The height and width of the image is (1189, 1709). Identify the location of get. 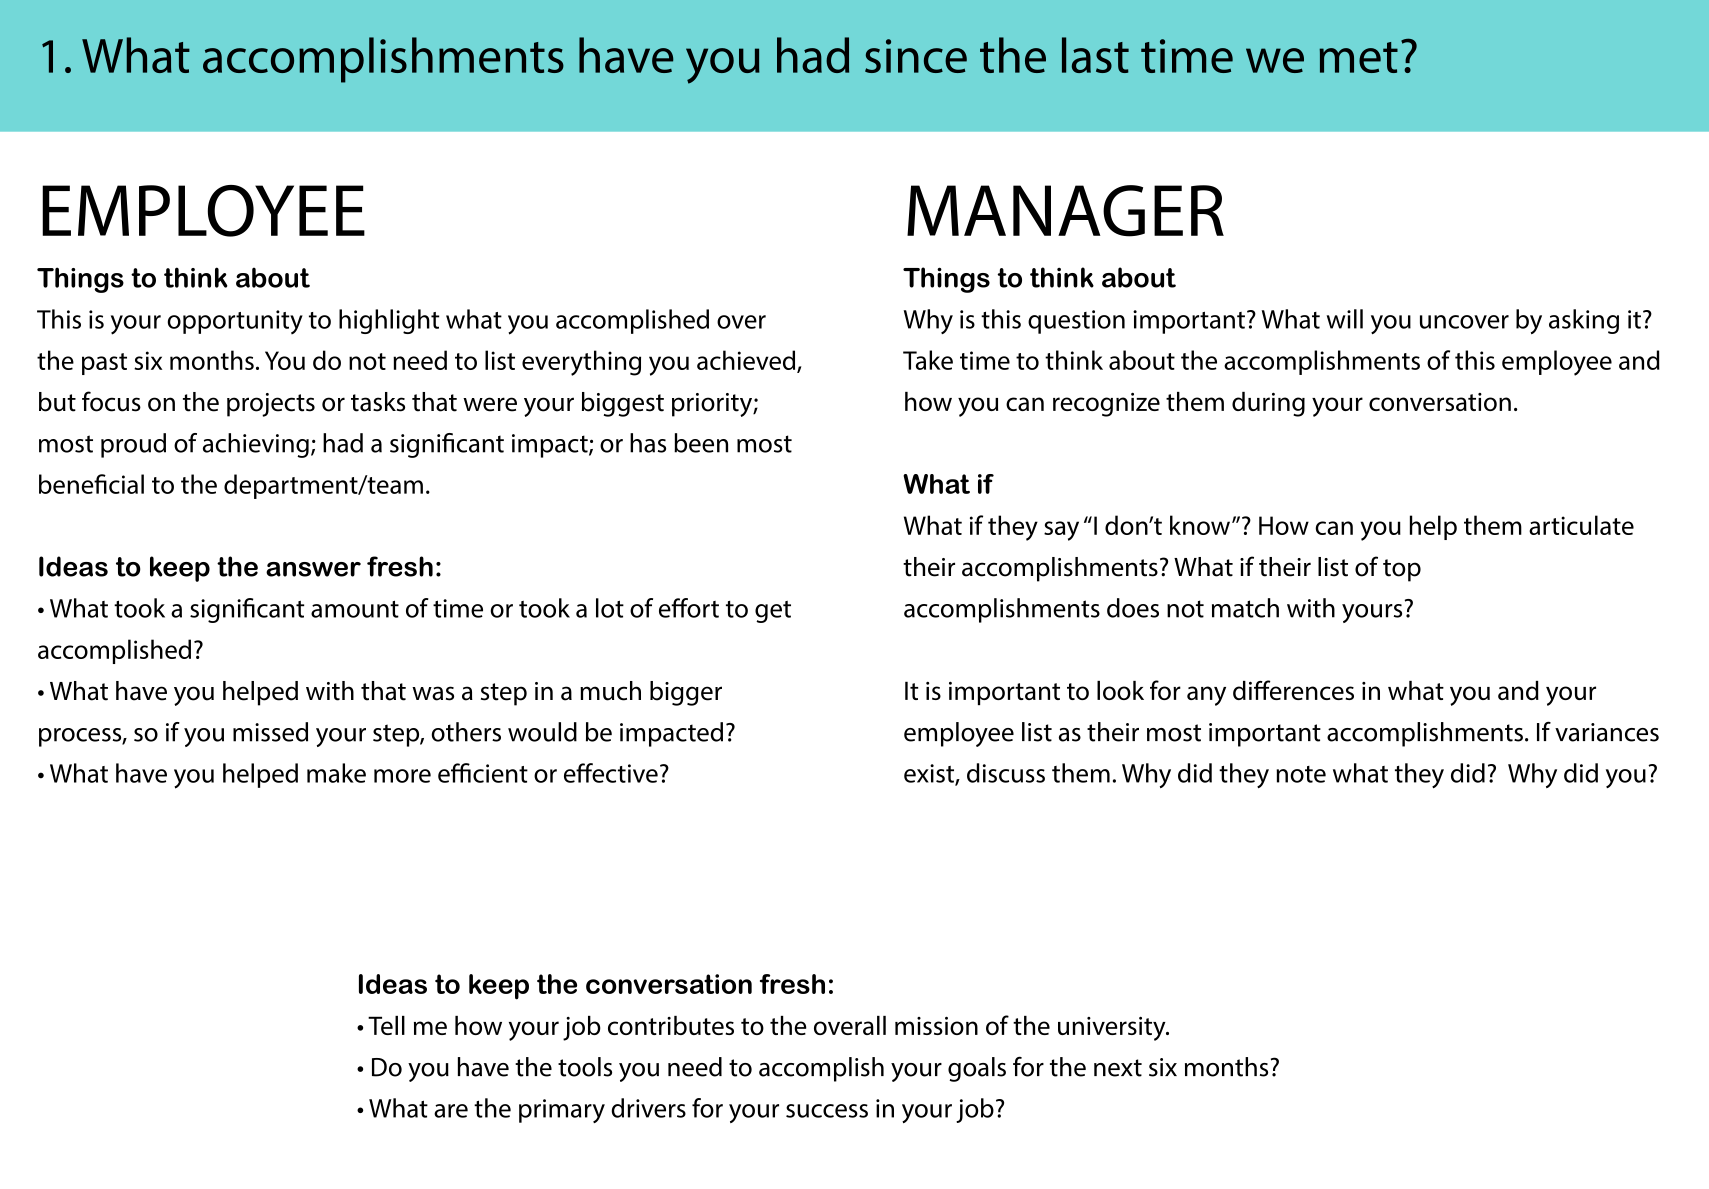
(773, 612).
